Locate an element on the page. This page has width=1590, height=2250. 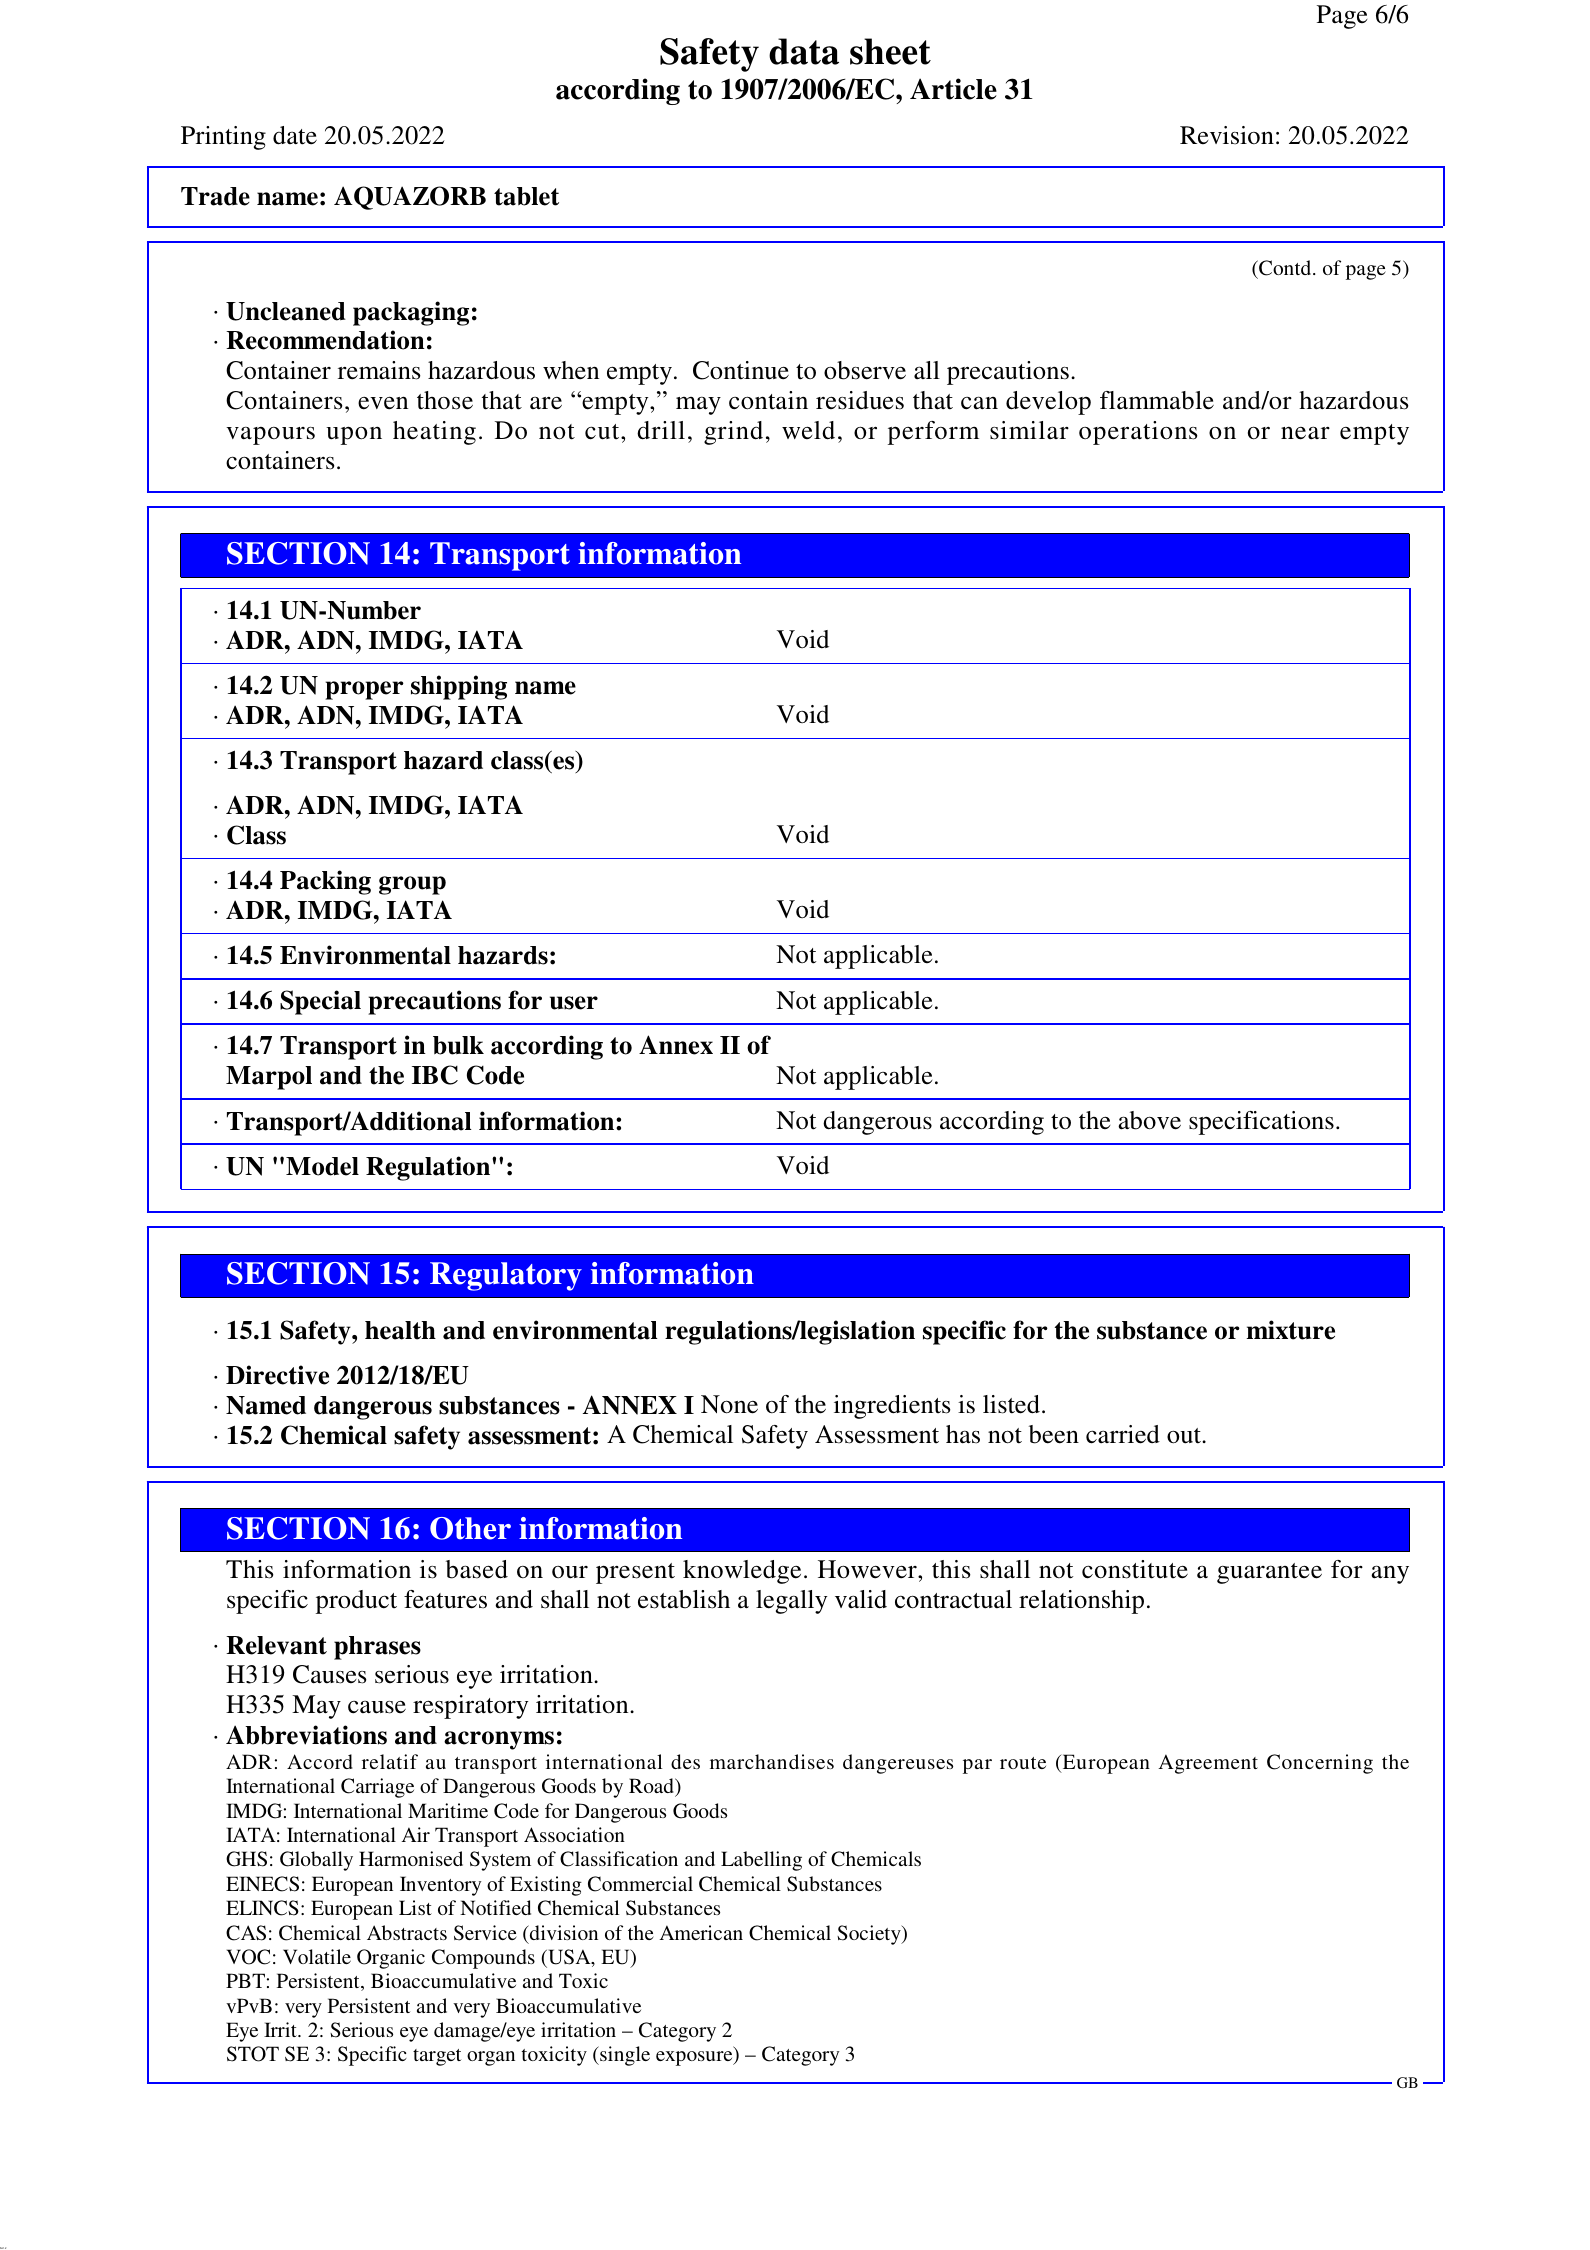
Revision is located at coordinates (1227, 135).
